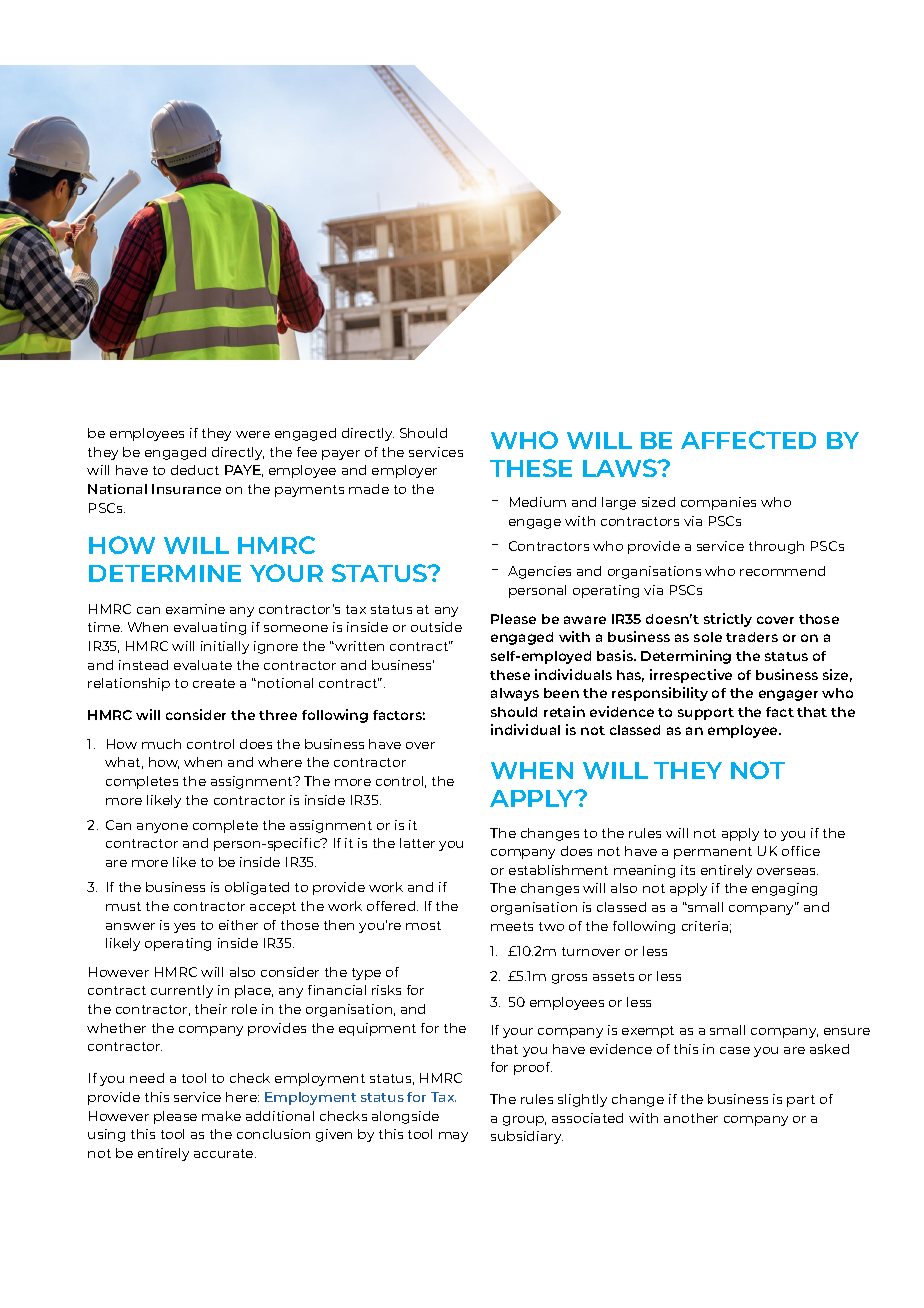 This screenshot has width=924, height=1308. Describe the element at coordinates (691, 1118) in the screenshot. I see `another` at that location.
